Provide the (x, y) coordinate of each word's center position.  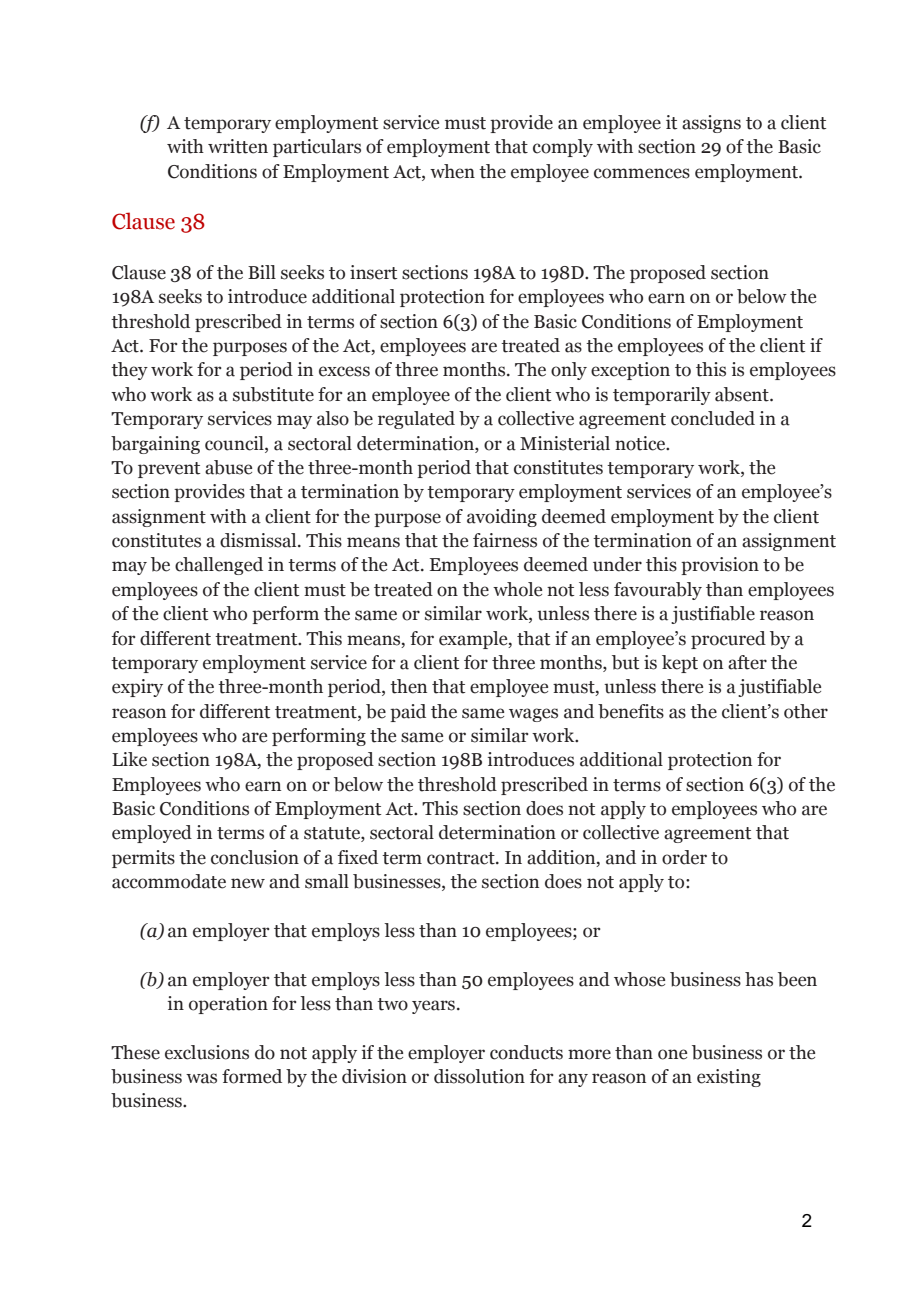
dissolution (479, 1076)
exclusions (207, 1052)
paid (408, 713)
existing (729, 1078)
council (235, 443)
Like (129, 759)
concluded (713, 418)
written (238, 146)
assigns (711, 124)
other (806, 711)
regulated (416, 420)
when (452, 171)
